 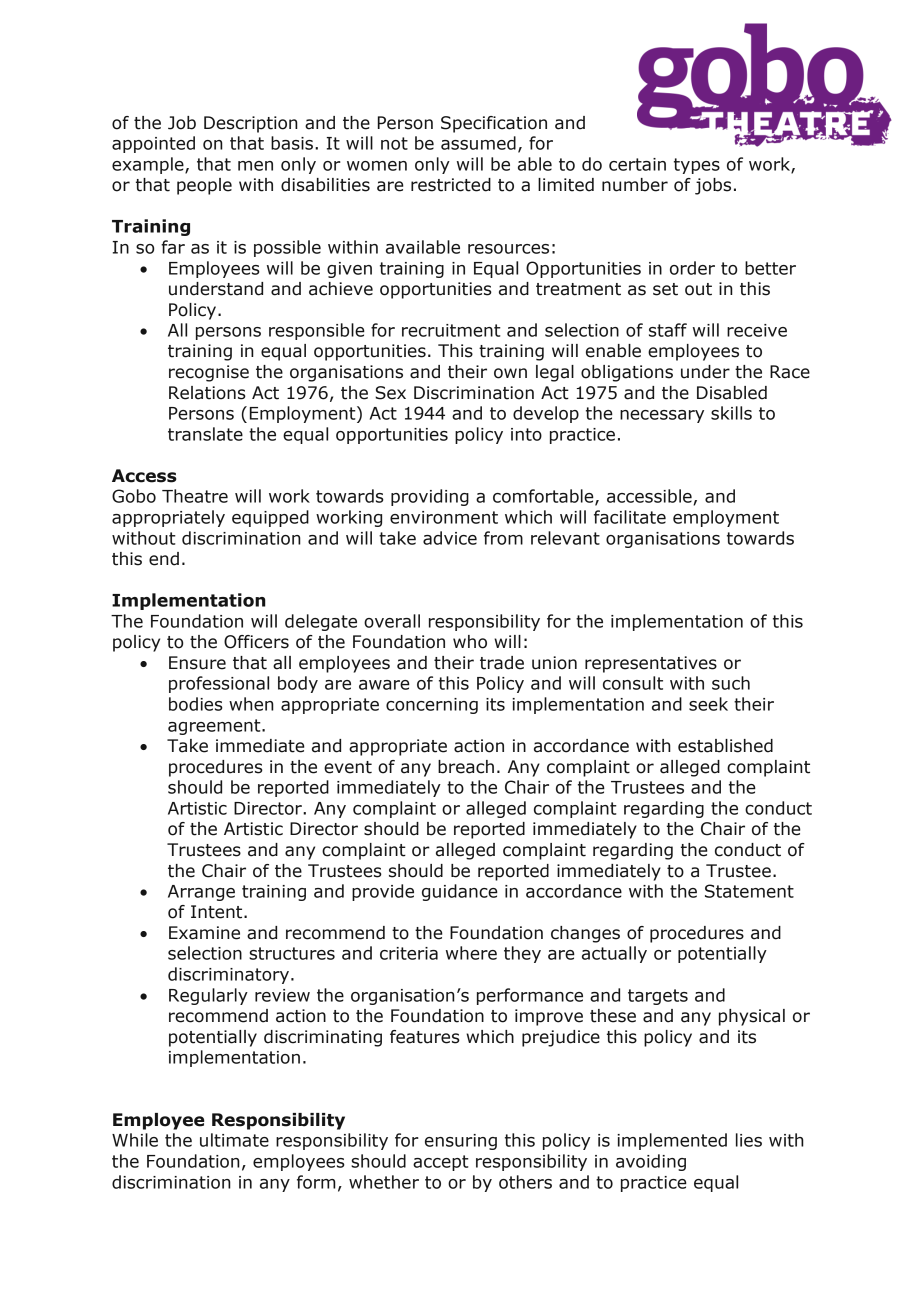 I want to click on assumed, so click(x=478, y=143).
